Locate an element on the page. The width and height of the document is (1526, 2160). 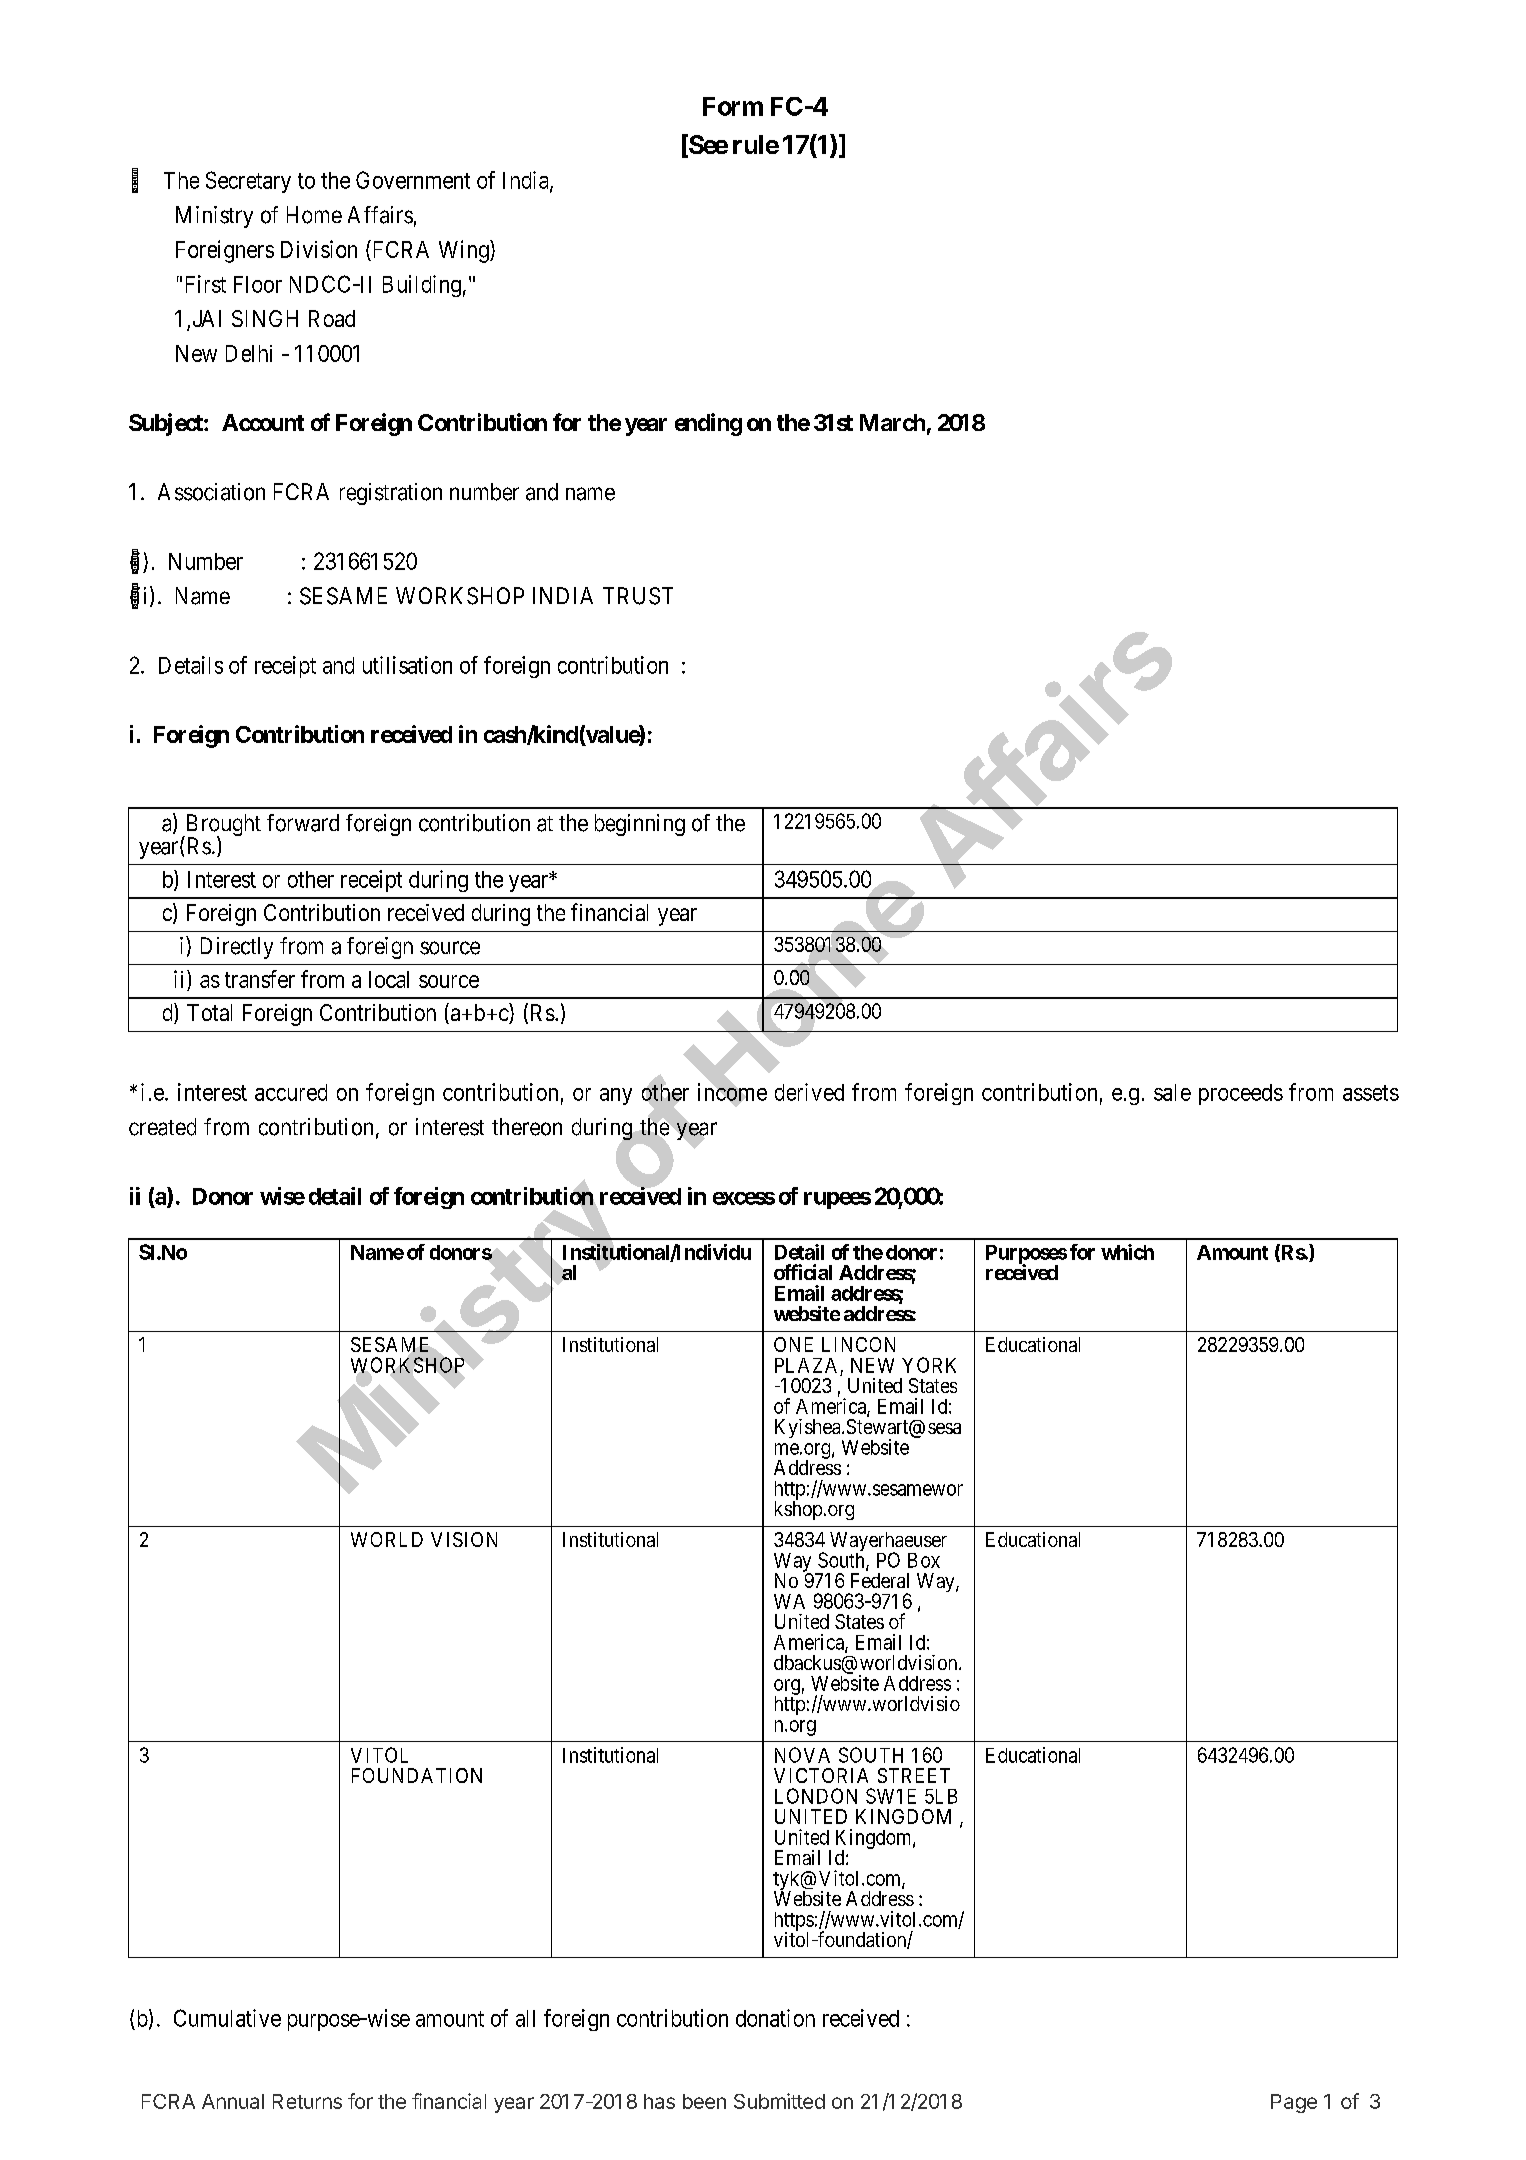
March is located at coordinates (892, 422).
